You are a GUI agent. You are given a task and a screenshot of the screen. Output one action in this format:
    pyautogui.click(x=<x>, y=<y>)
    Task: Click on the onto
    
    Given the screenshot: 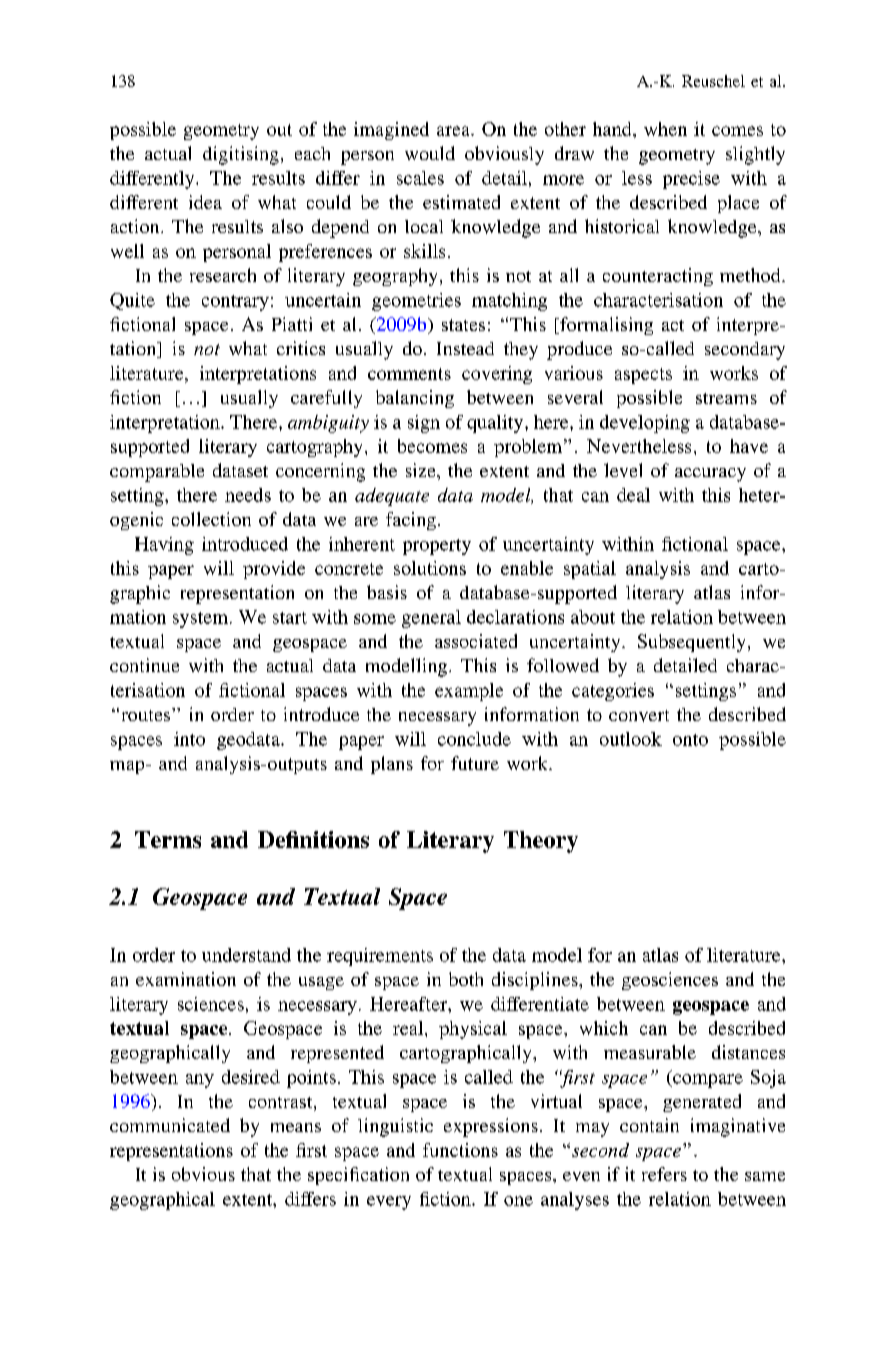 What is the action you would take?
    pyautogui.click(x=690, y=740)
